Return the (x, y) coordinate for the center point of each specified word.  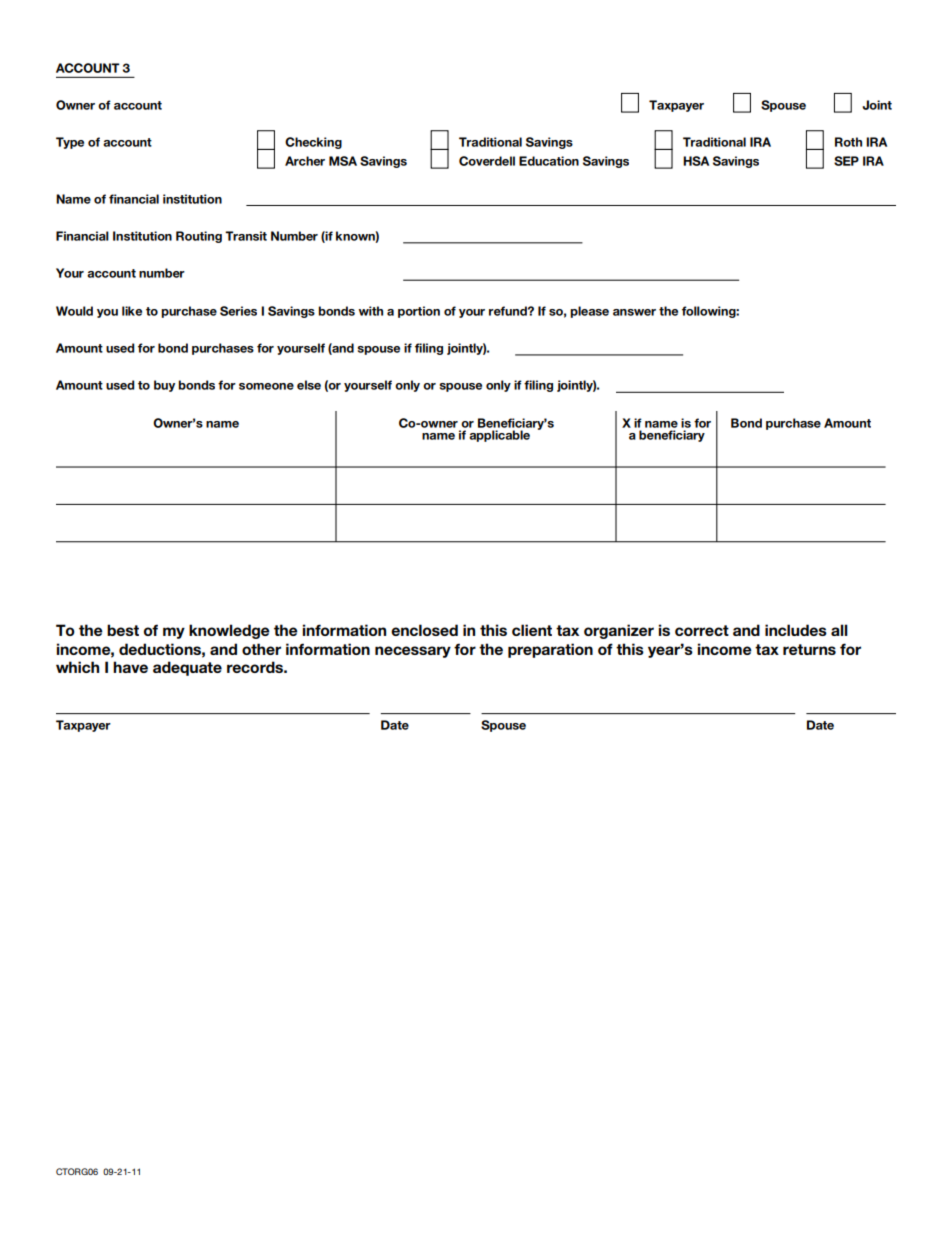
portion (419, 312)
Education (549, 161)
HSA (696, 161)
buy (164, 386)
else (309, 385)
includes (796, 630)
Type (70, 143)
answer (634, 312)
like (132, 311)
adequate (187, 668)
